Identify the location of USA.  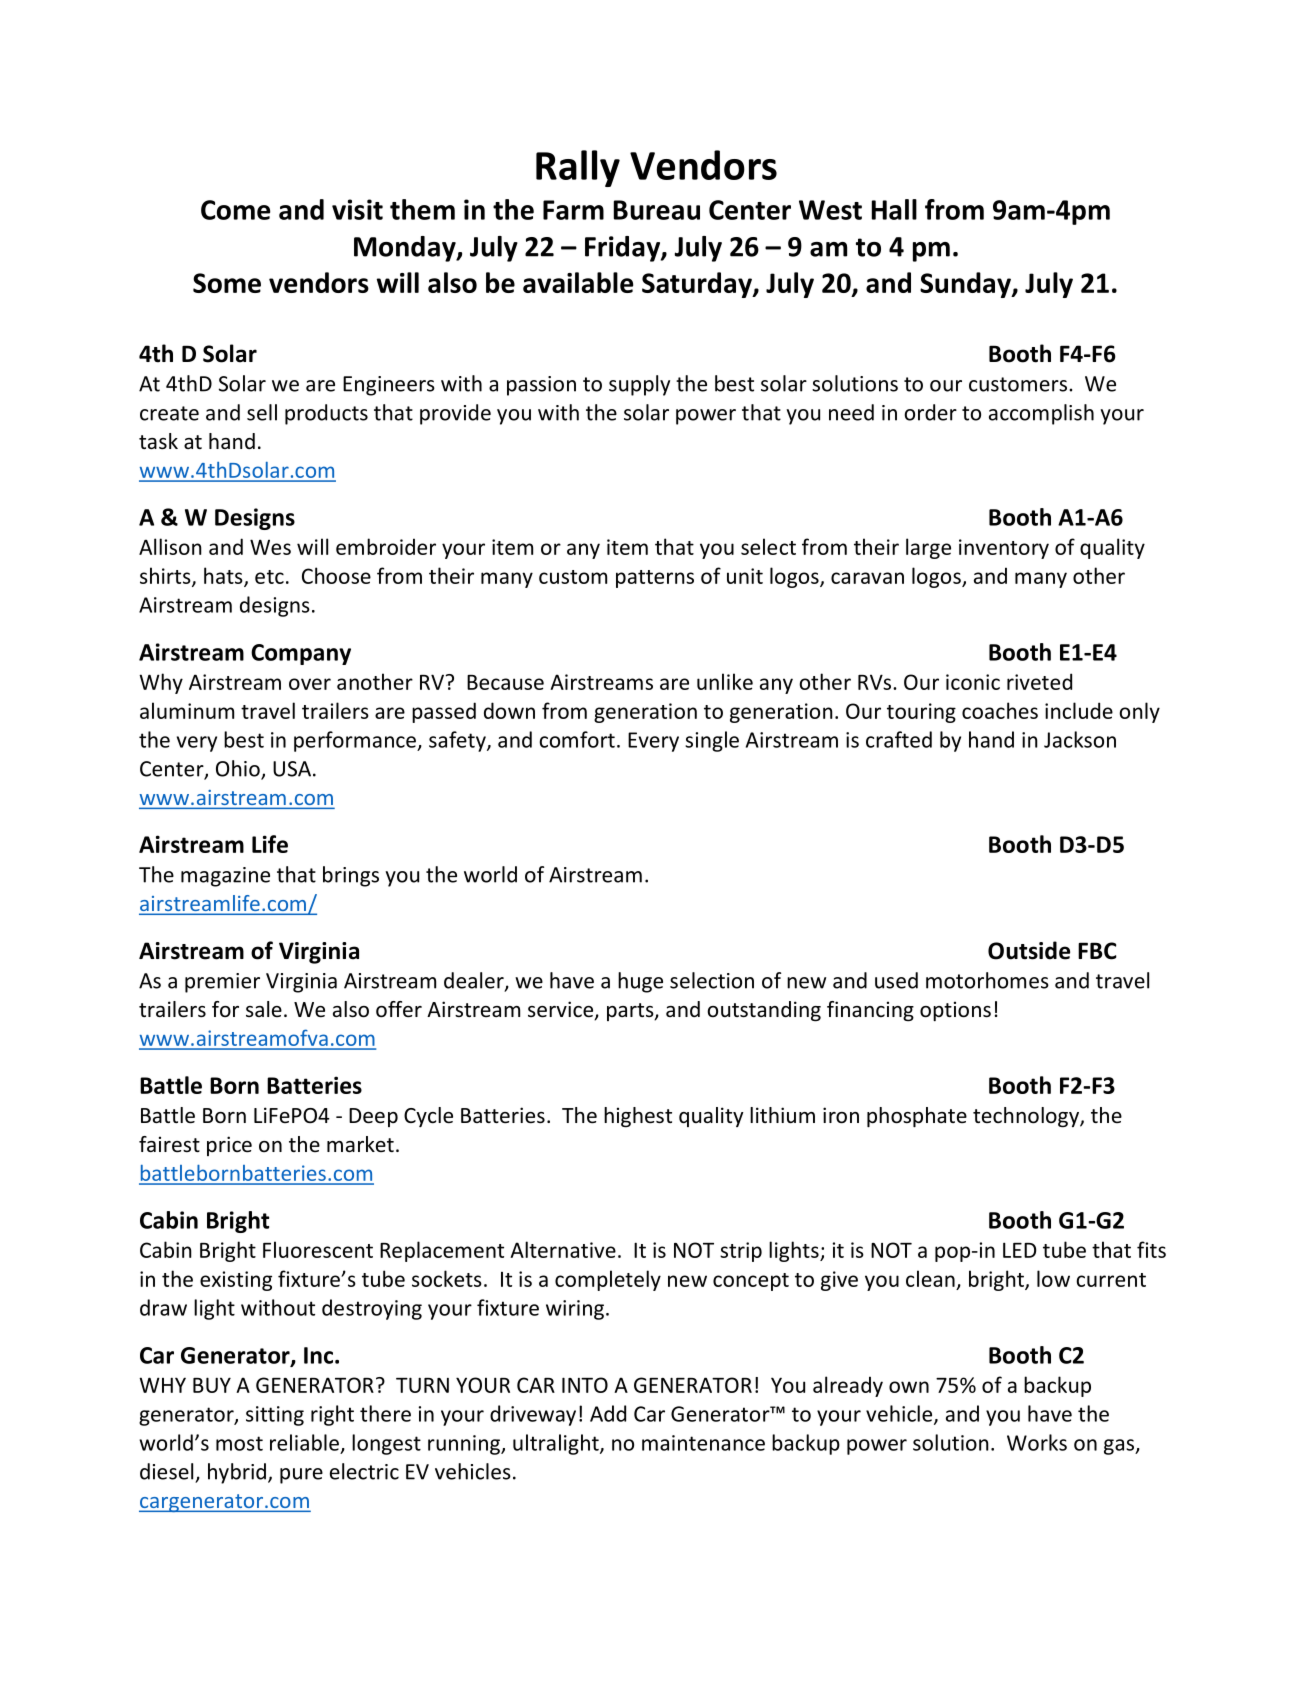
(292, 769).
